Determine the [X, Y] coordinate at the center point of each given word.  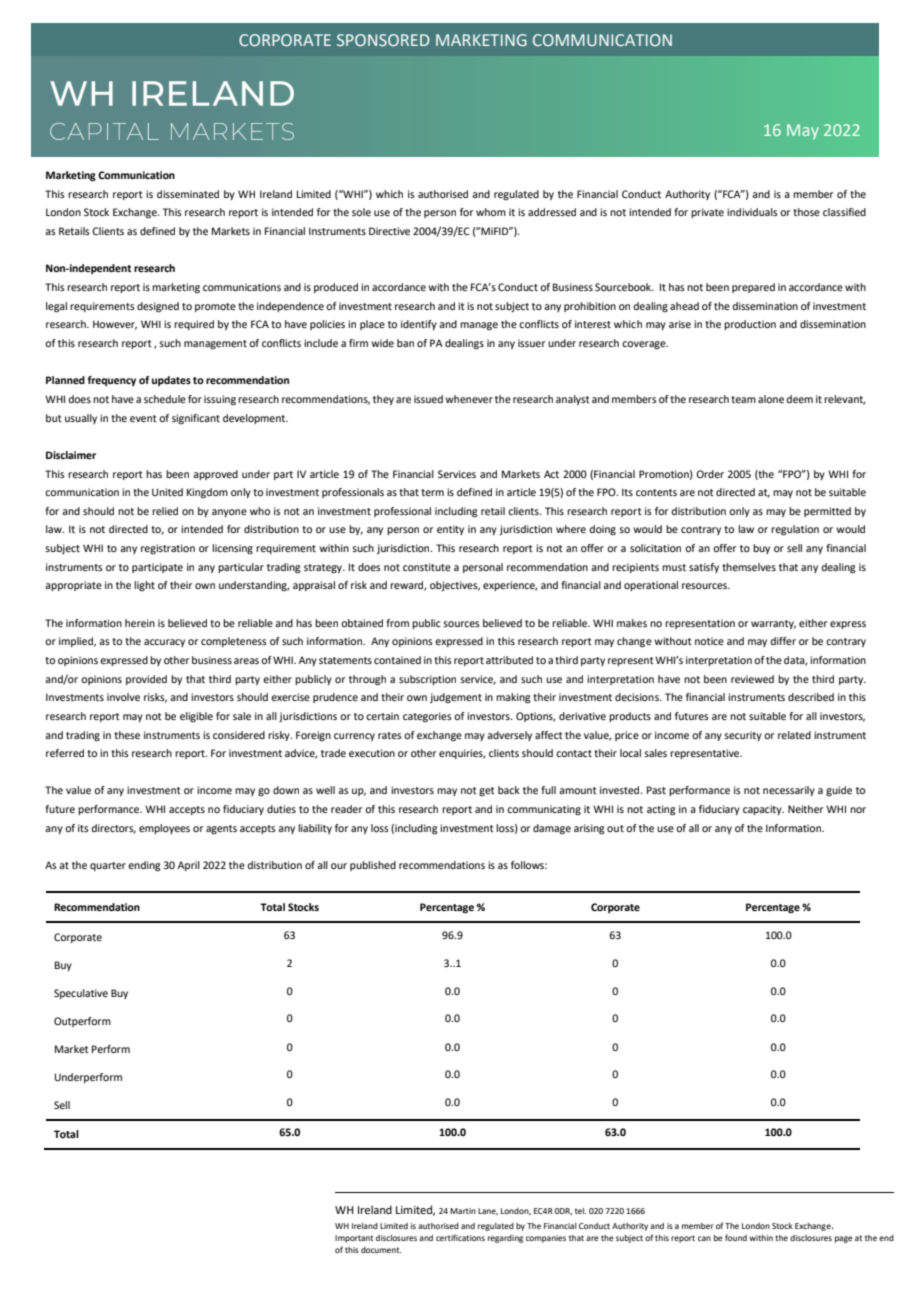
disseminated [188, 194]
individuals [752, 212]
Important [354, 1239]
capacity [763, 810]
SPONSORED [383, 40]
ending [144, 866]
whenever [469, 399]
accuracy [164, 643]
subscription [427, 680]
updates [171, 381]
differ [783, 641]
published [373, 866]
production [750, 325]
